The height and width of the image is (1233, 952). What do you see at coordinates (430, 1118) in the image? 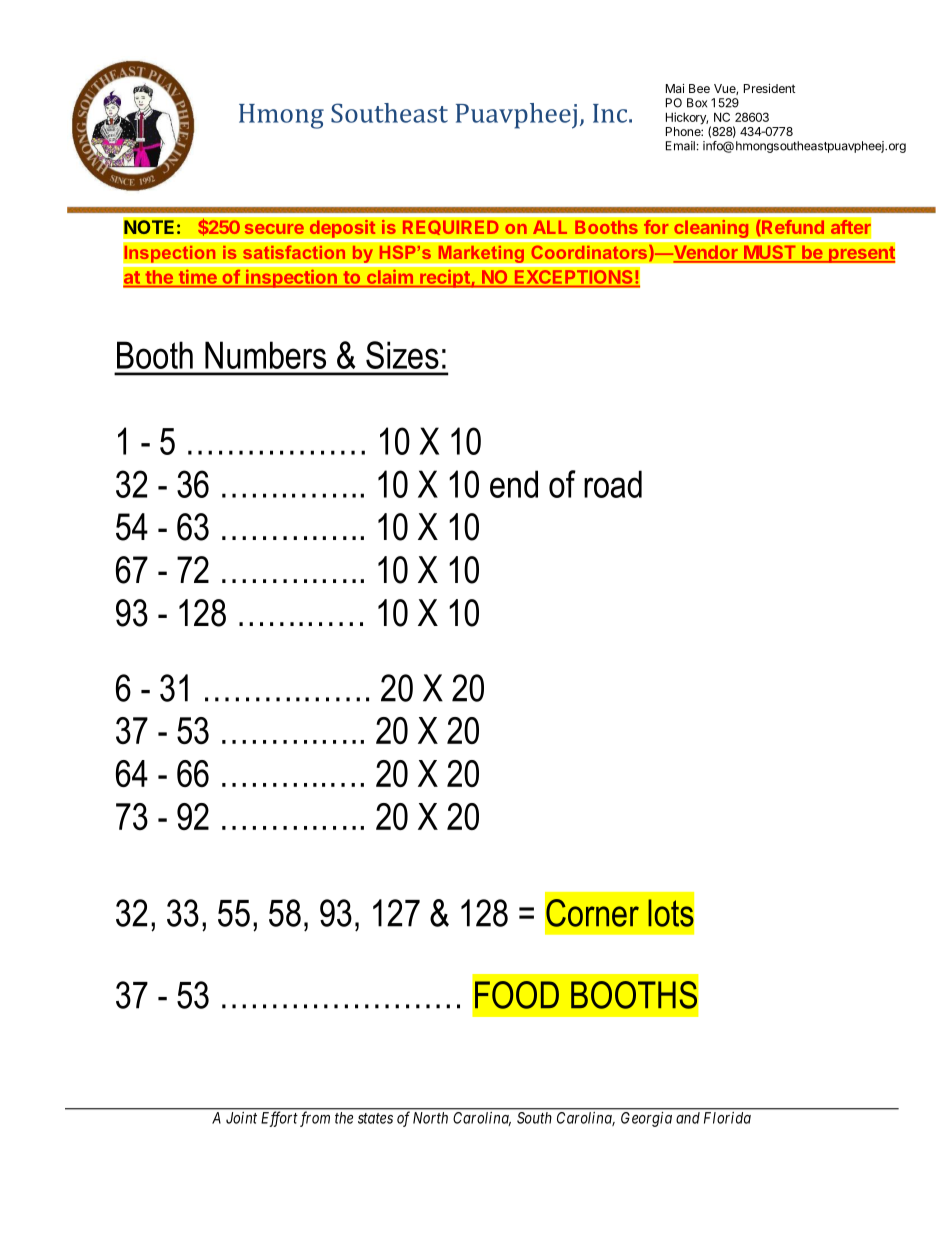
I see `North` at bounding box center [430, 1118].
